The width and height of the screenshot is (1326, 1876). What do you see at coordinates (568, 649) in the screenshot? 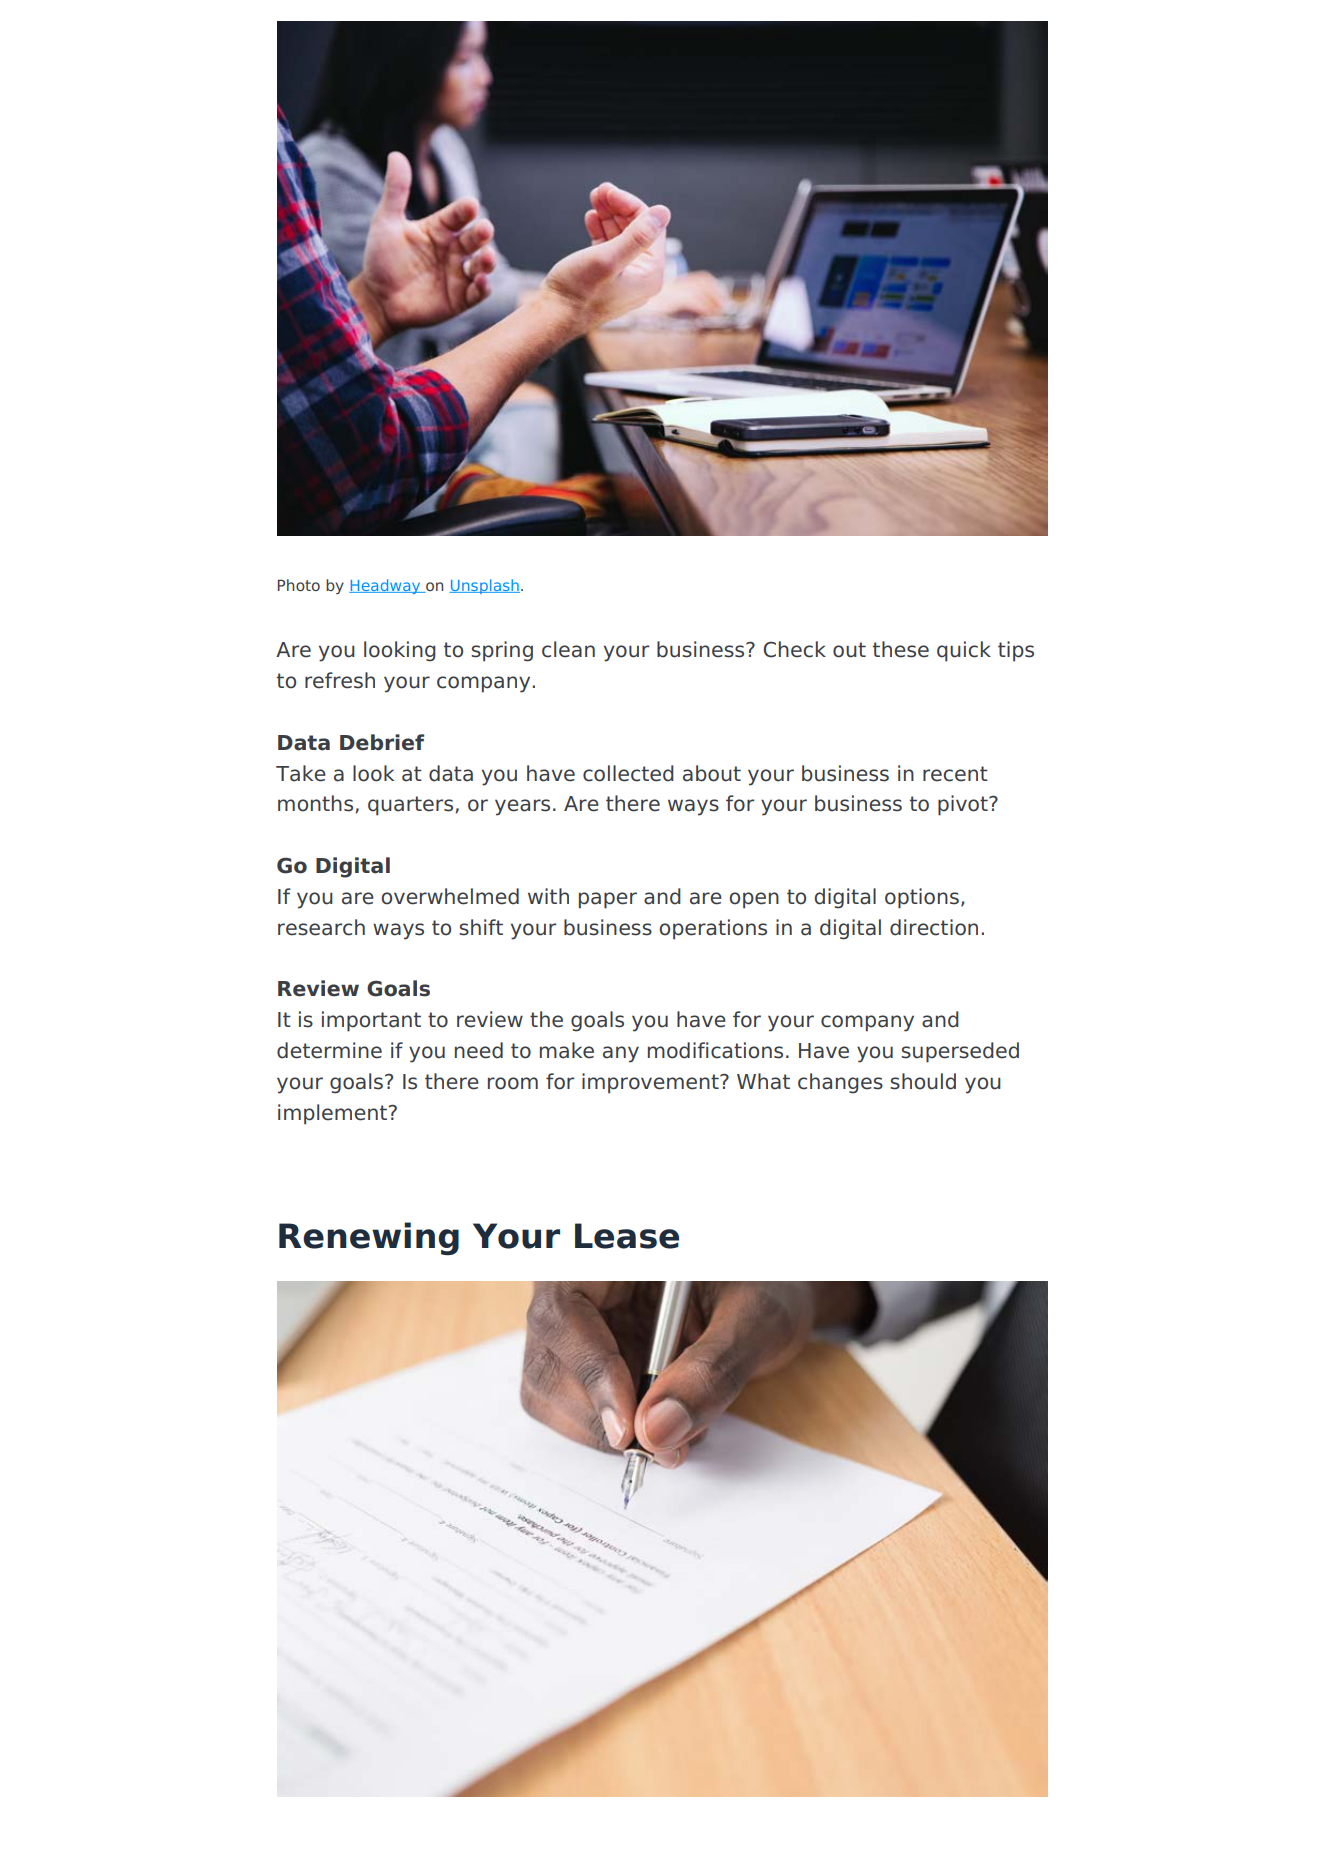
I see `clean` at bounding box center [568, 649].
